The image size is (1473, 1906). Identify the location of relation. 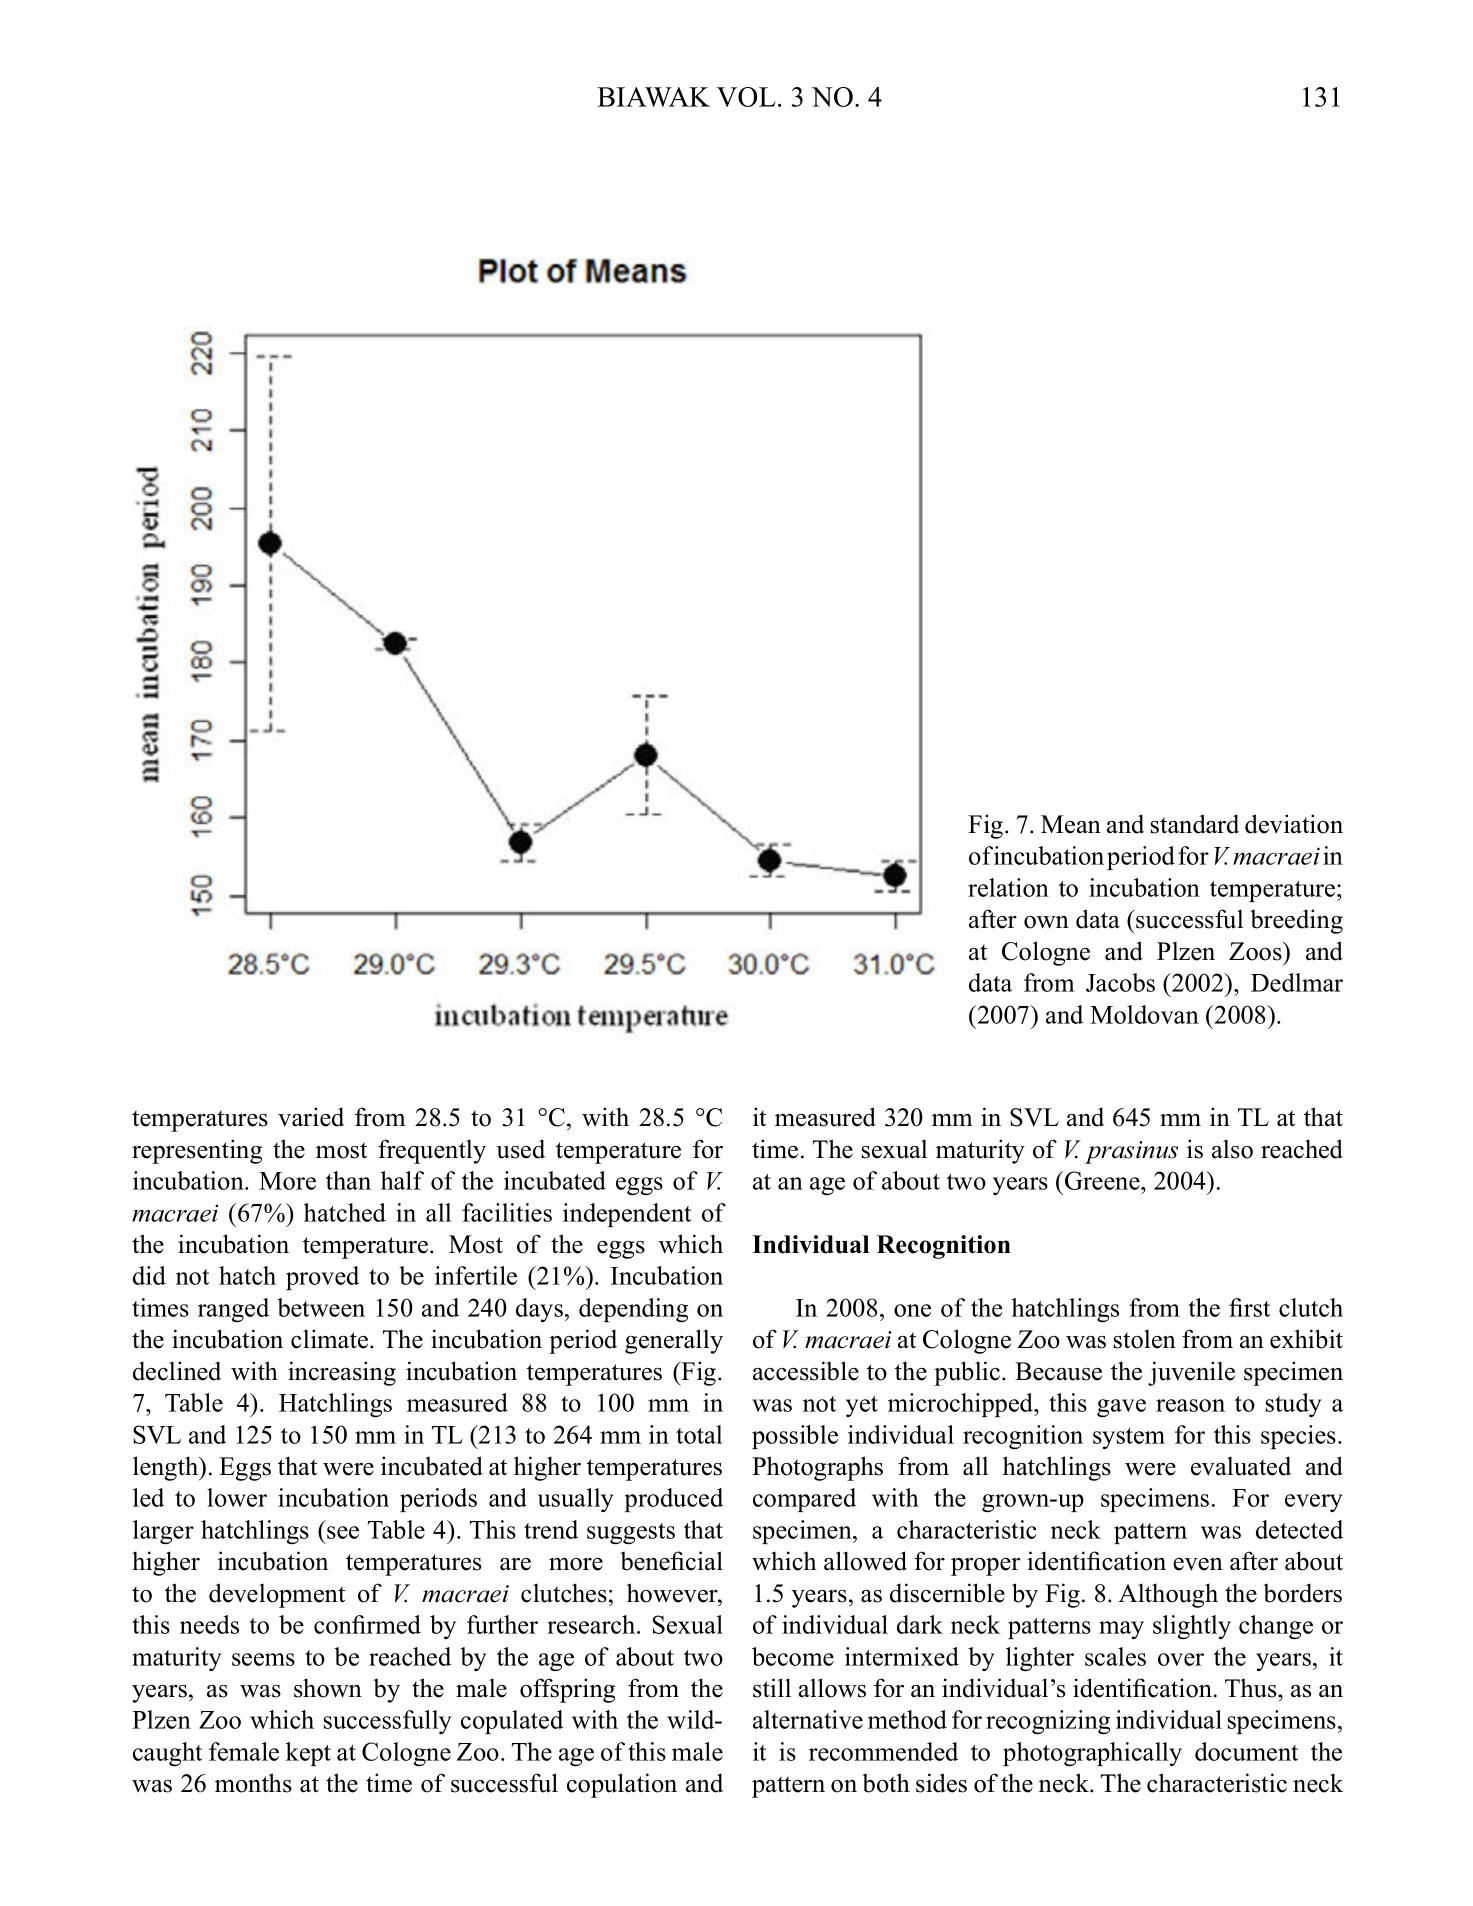
(1008, 887).
